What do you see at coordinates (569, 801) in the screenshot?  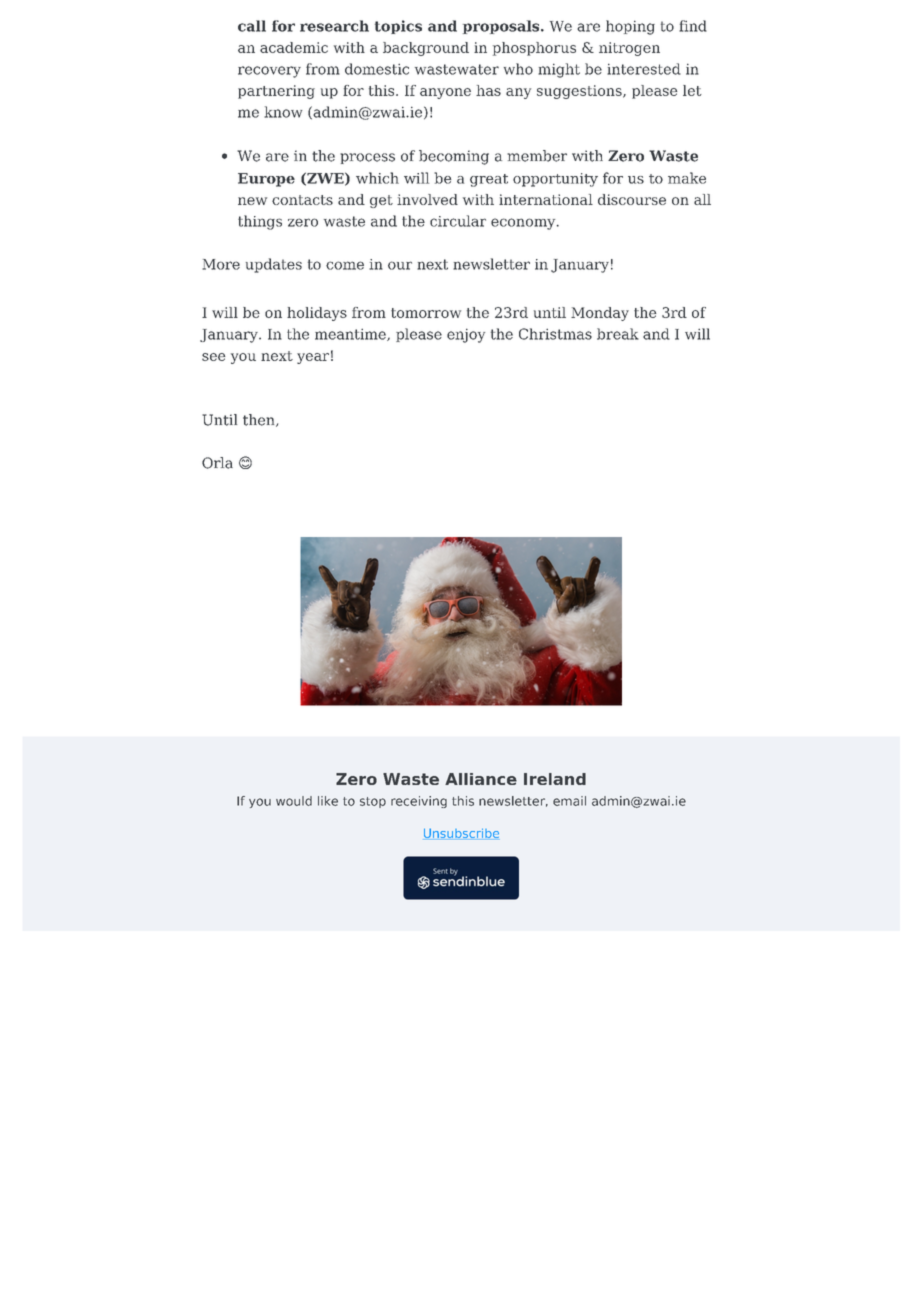 I see `email` at bounding box center [569, 801].
